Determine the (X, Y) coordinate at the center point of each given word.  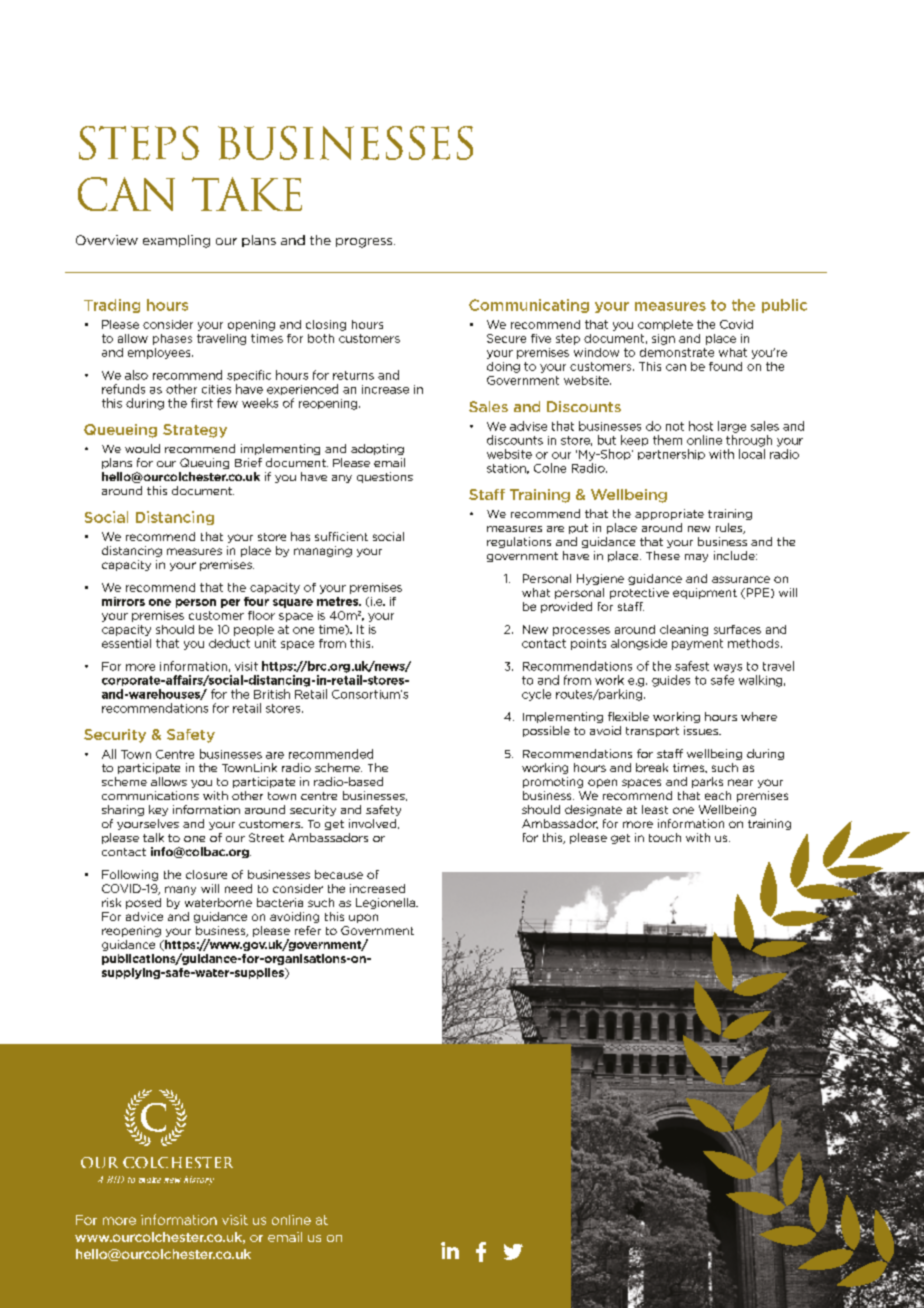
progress (365, 243)
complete (665, 325)
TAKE (247, 194)
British (272, 694)
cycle (536, 695)
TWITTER (513, 1252)
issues (702, 730)
